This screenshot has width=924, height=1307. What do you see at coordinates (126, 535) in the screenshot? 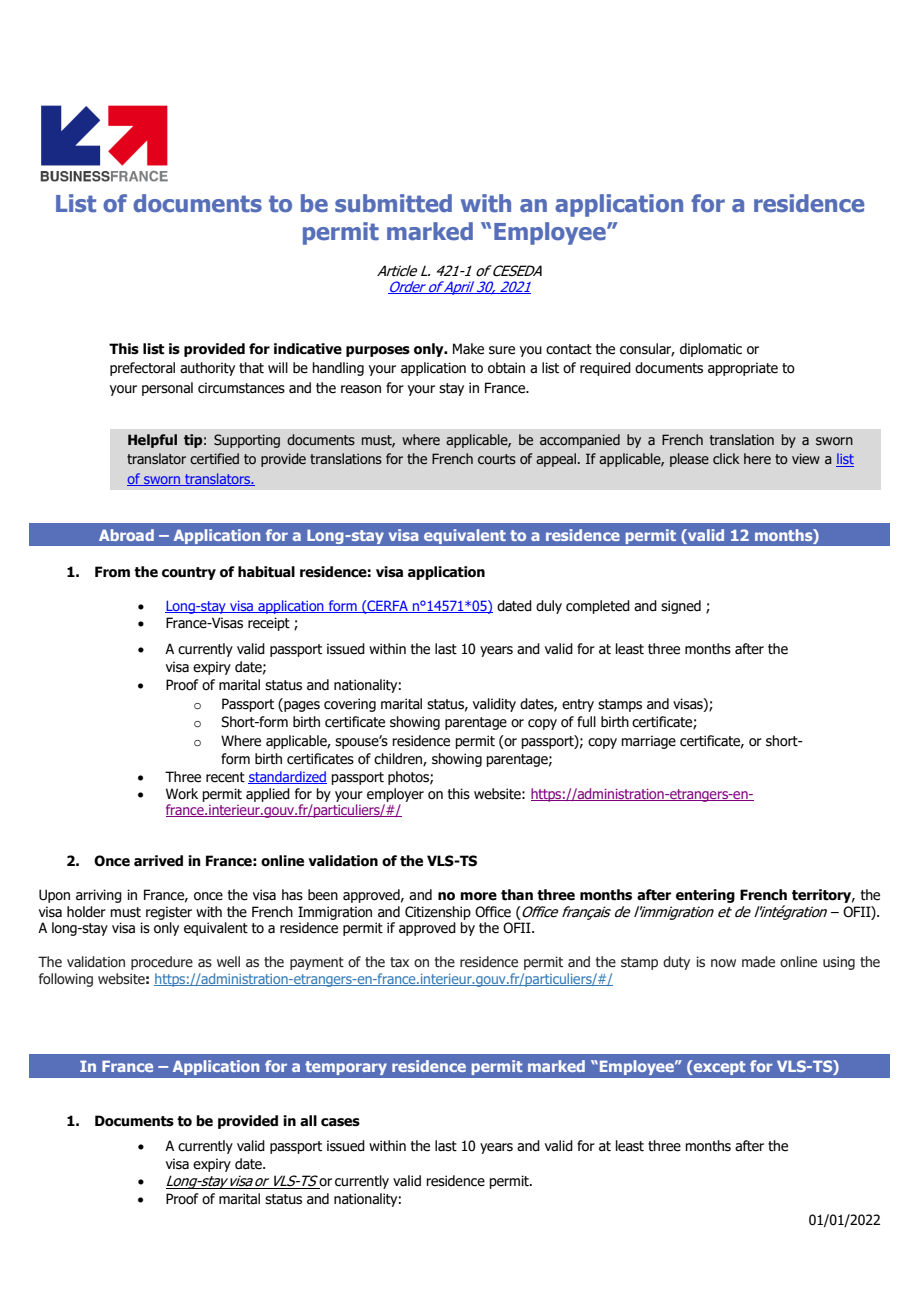
I see `Abroad` at bounding box center [126, 535].
